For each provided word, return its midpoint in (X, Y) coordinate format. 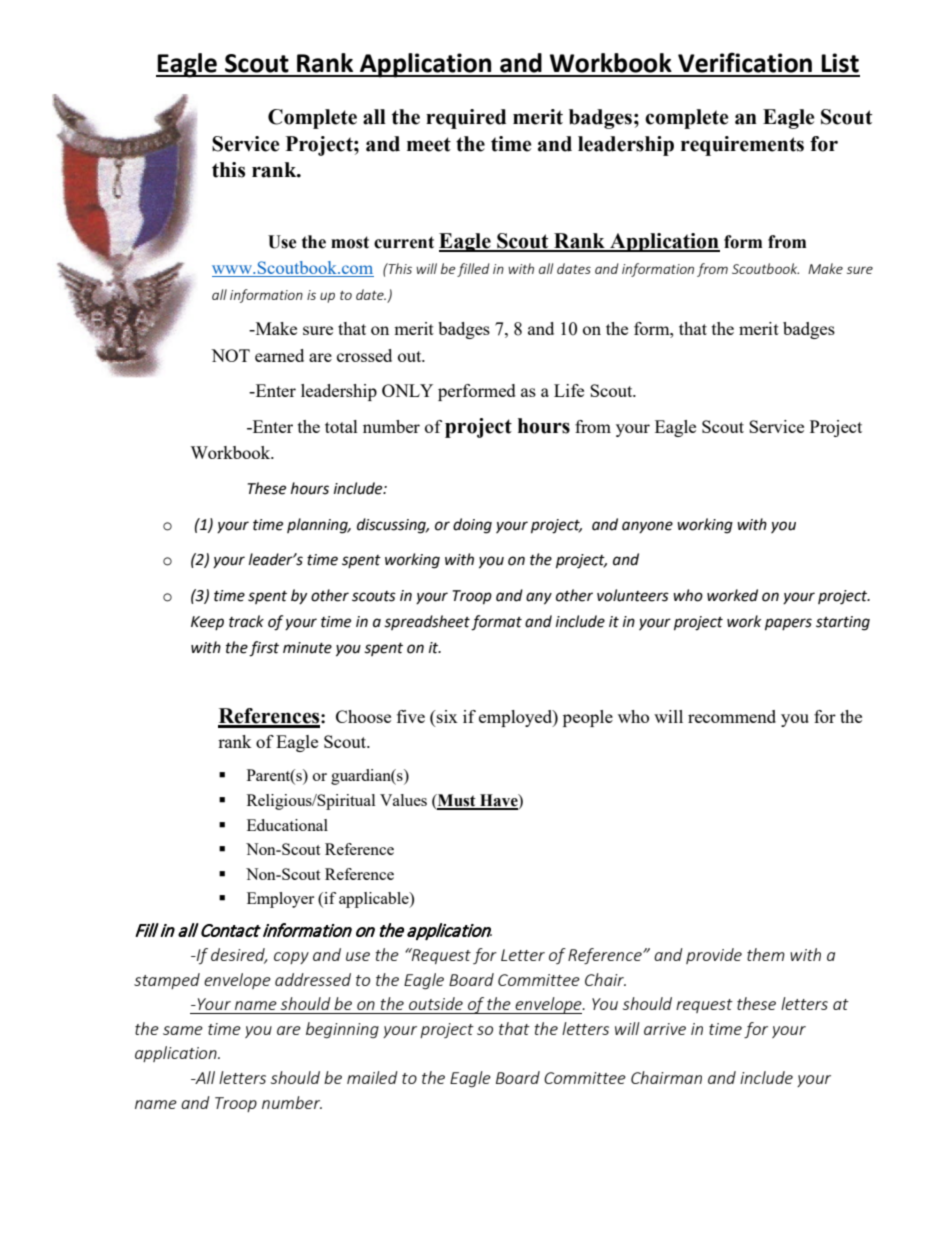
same (183, 1030)
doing (472, 526)
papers (788, 624)
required (466, 119)
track (246, 621)
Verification (745, 62)
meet (429, 144)
